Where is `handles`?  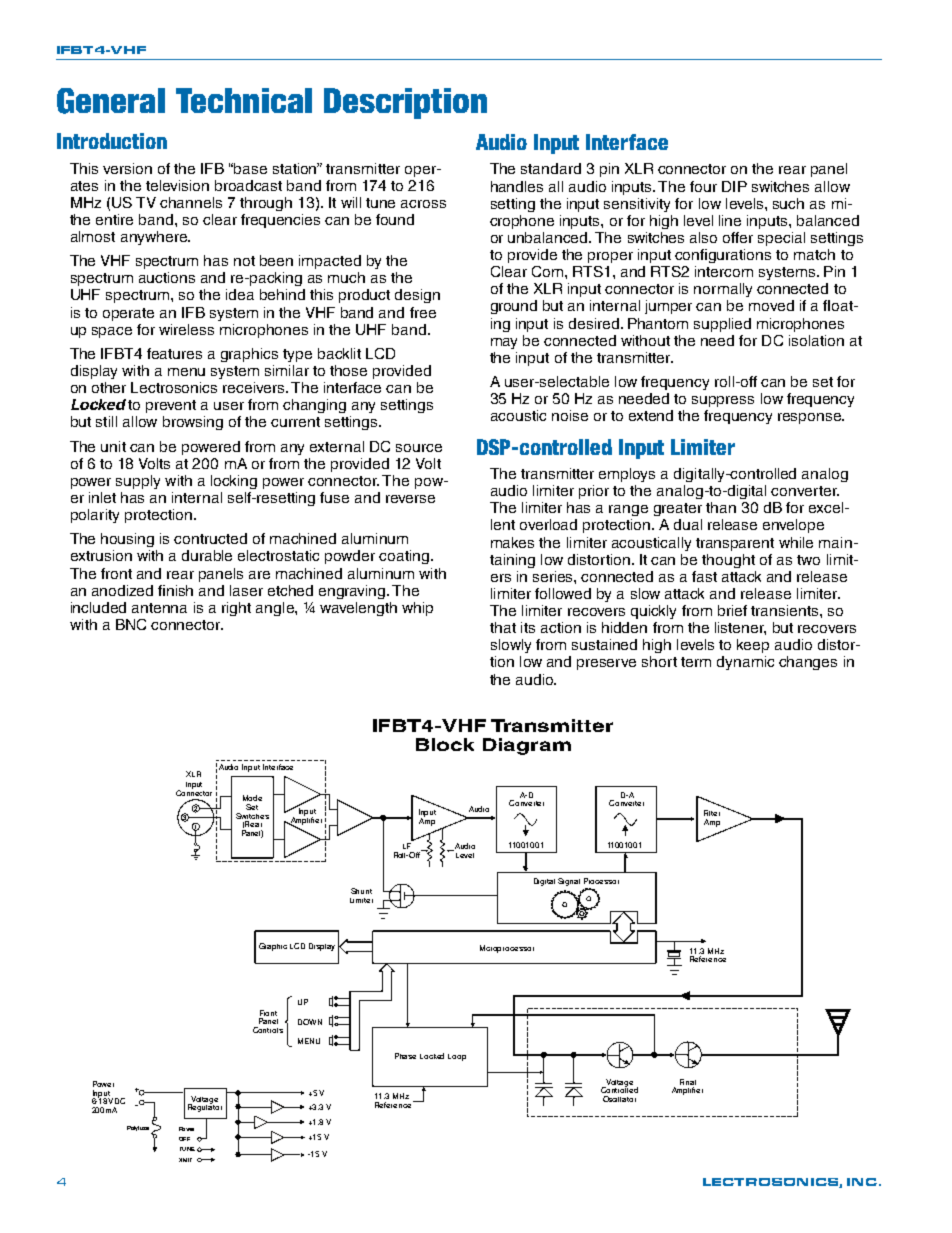
handles is located at coordinates (517, 186).
